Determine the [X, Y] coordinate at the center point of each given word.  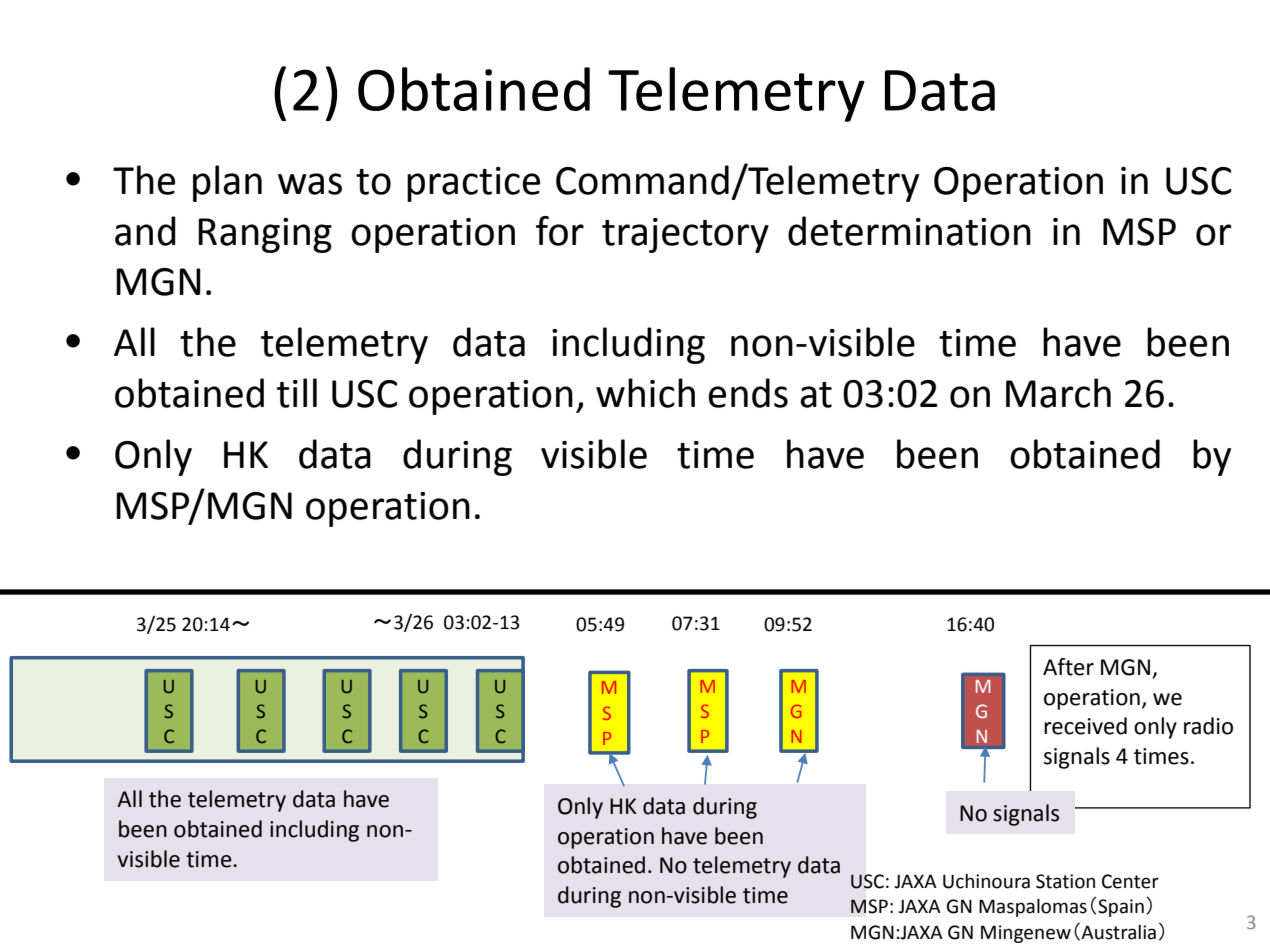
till [297, 393]
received [1085, 726]
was [310, 184]
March [1058, 393]
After [1068, 667]
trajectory [685, 235]
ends [748, 393]
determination [909, 231]
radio [1208, 726]
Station [1065, 881]
